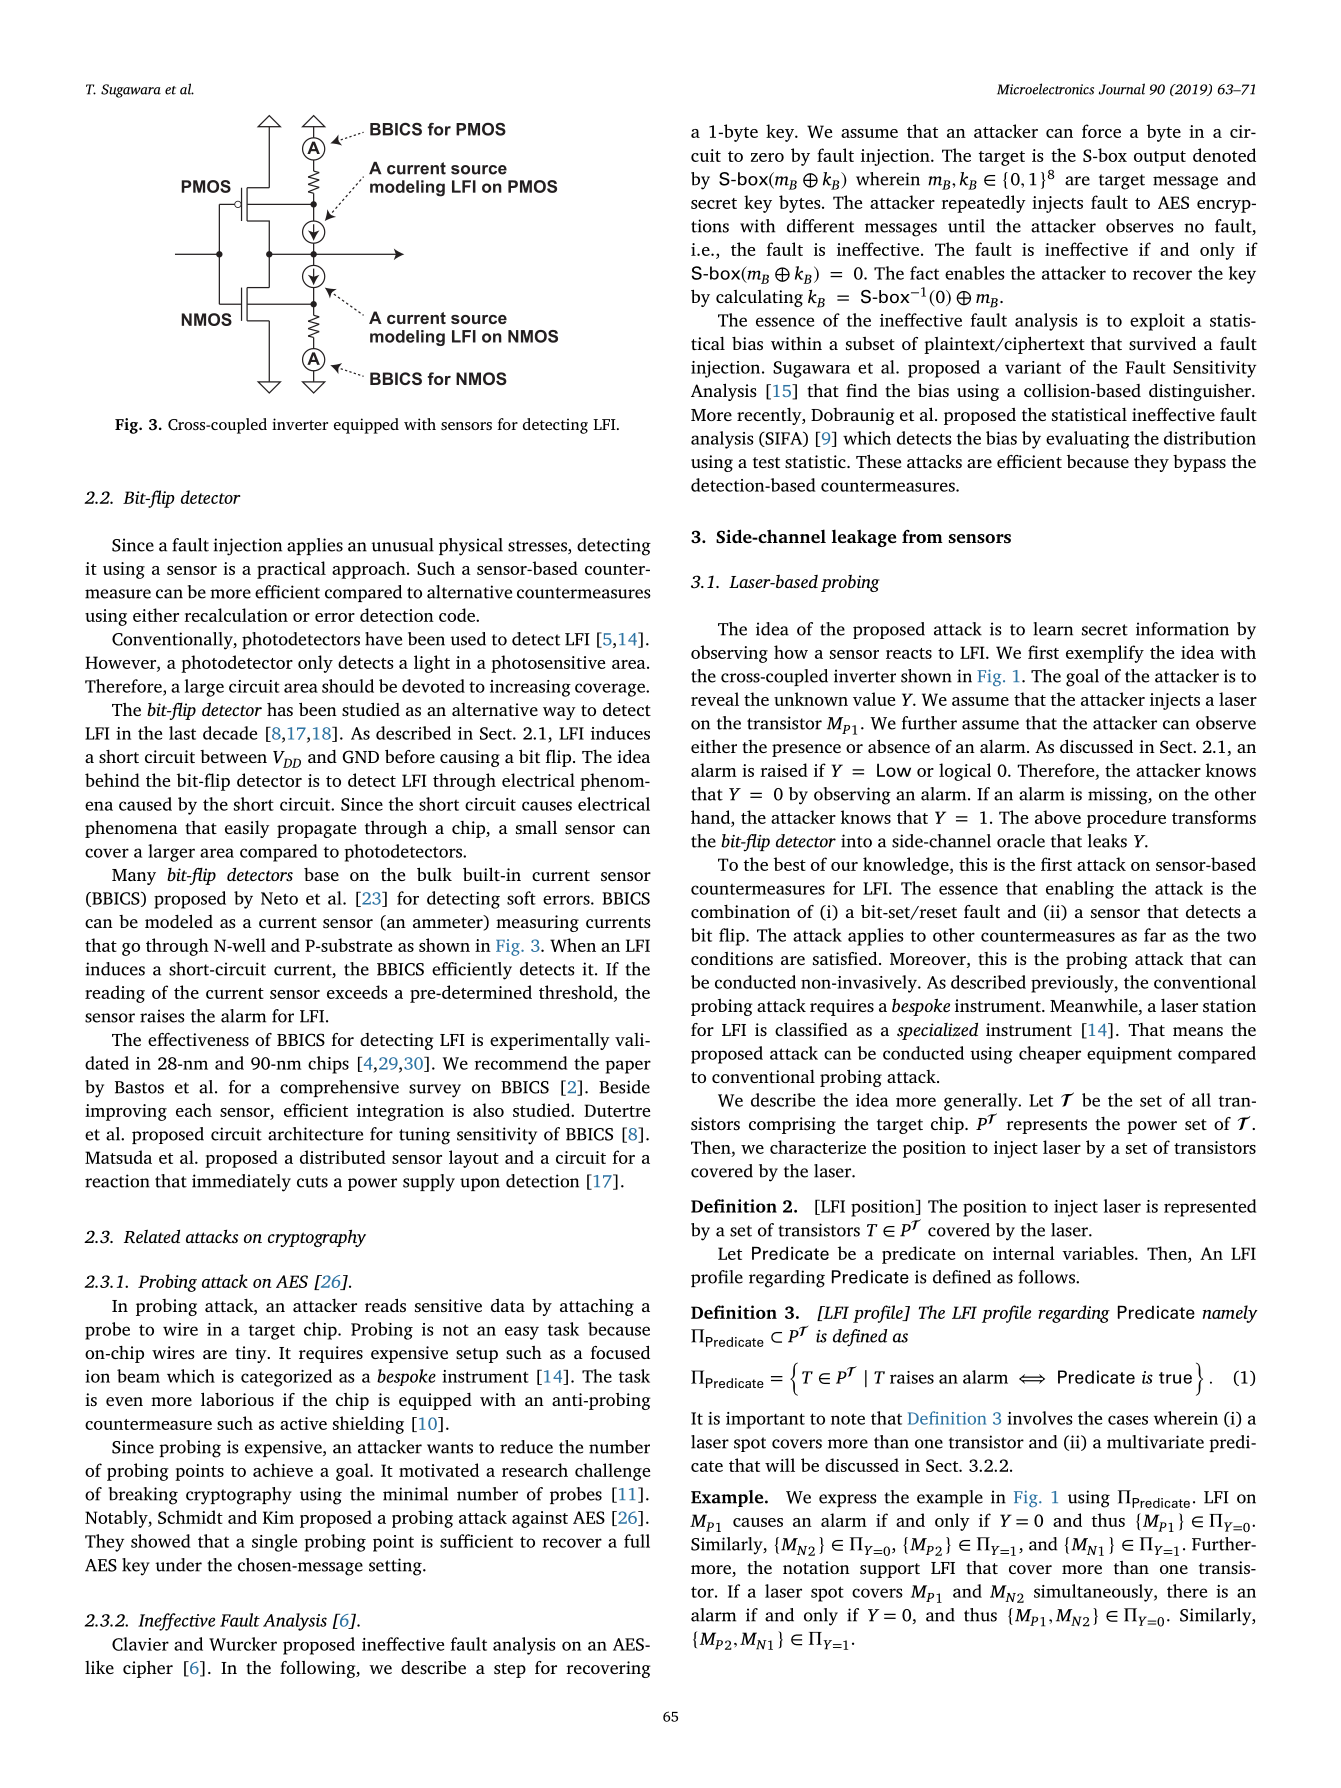 This screenshot has height=1788, width=1341. Describe the element at coordinates (597, 1307) in the screenshot. I see `attaching` at that location.
